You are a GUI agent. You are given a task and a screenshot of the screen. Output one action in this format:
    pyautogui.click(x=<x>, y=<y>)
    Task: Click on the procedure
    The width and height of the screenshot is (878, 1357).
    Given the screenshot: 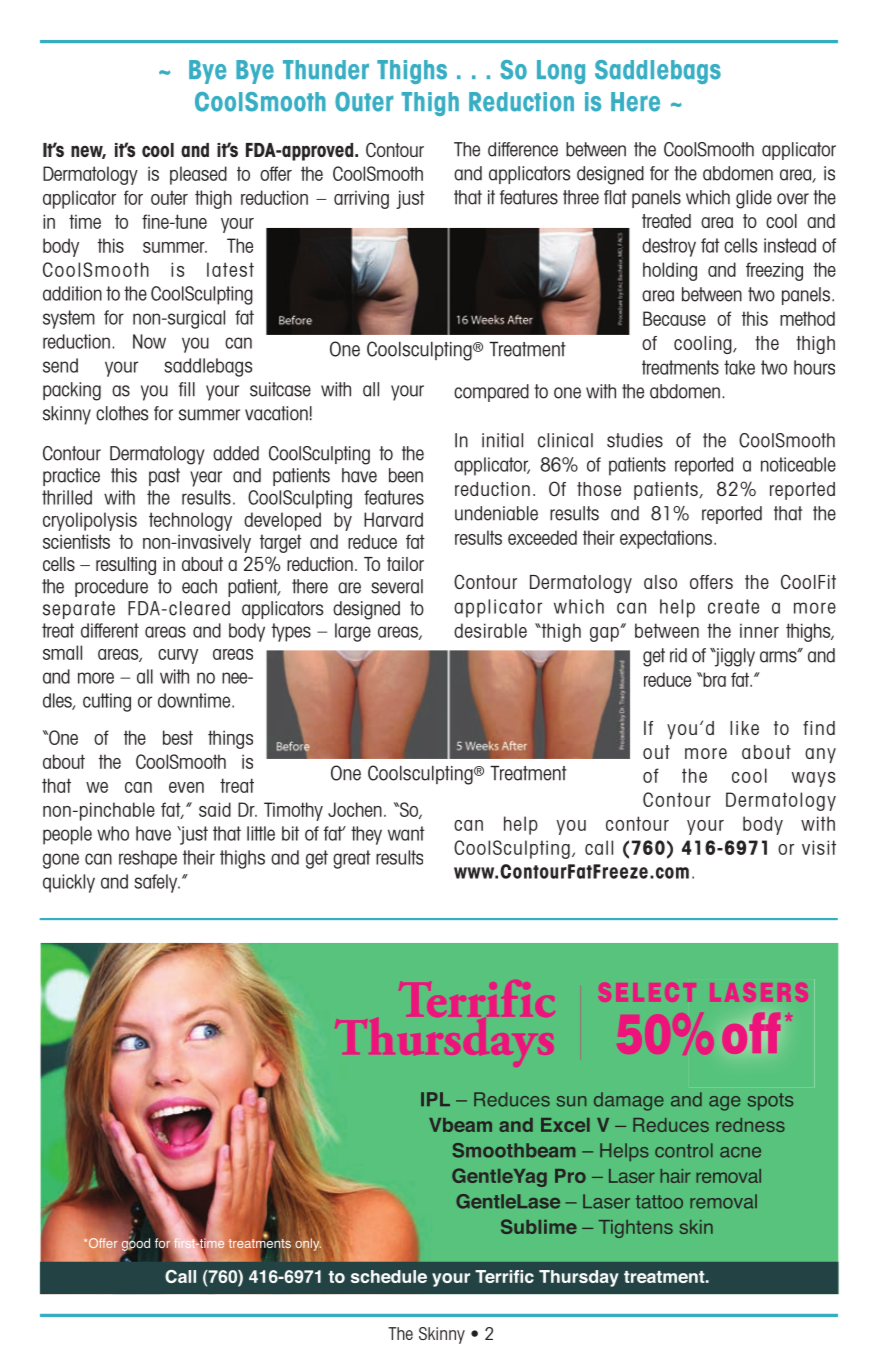 What is the action you would take?
    pyautogui.click(x=111, y=588)
